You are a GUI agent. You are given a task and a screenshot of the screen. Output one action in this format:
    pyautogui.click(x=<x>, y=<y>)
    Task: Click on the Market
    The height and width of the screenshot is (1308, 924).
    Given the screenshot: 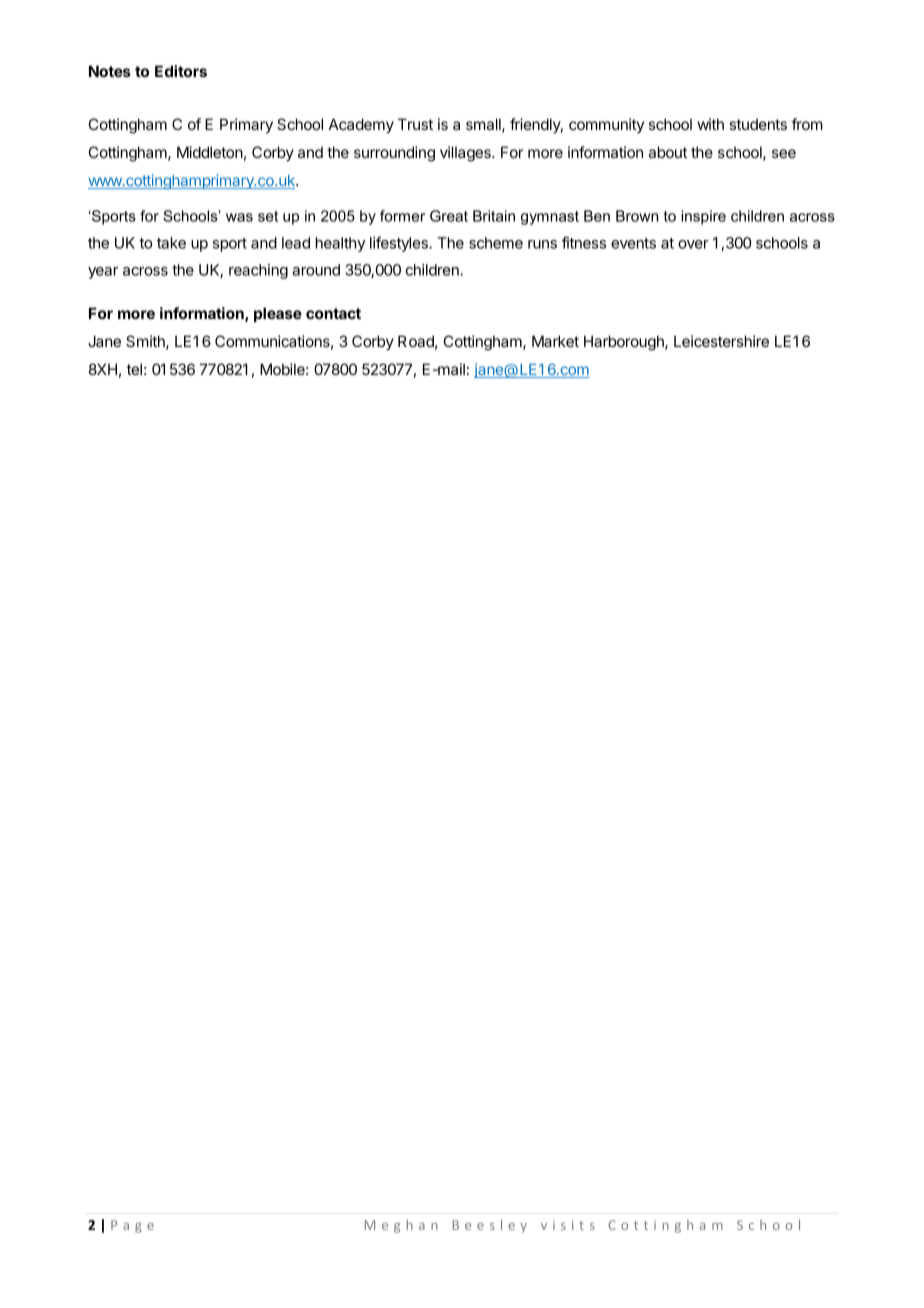 What is the action you would take?
    pyautogui.click(x=555, y=341)
